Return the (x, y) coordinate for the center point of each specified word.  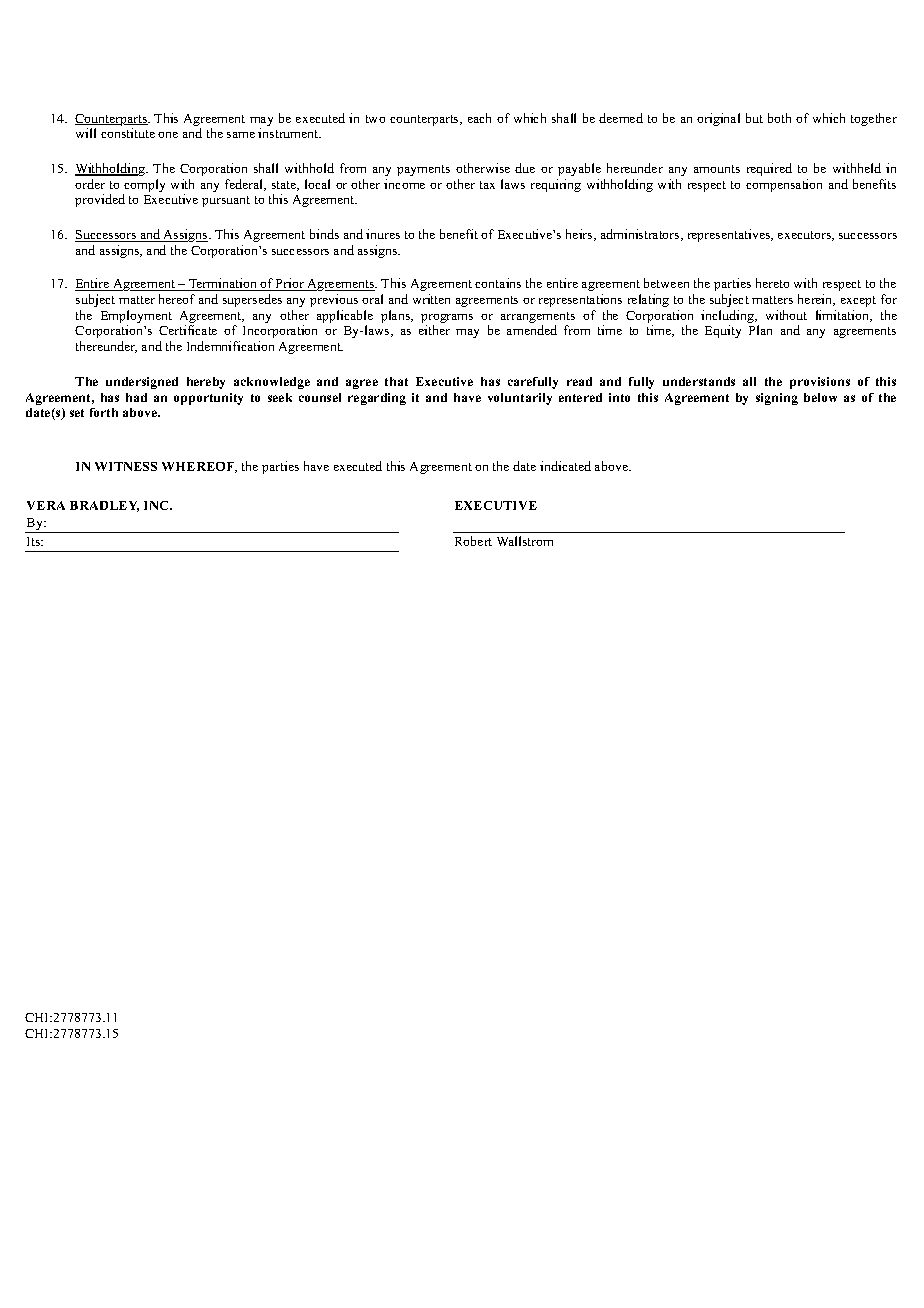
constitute (128, 133)
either (434, 330)
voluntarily (520, 399)
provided (100, 200)
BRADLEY (104, 506)
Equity (723, 331)
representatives (730, 235)
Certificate (188, 330)
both (779, 118)
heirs (580, 235)
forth (104, 412)
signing (777, 399)
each (479, 118)
